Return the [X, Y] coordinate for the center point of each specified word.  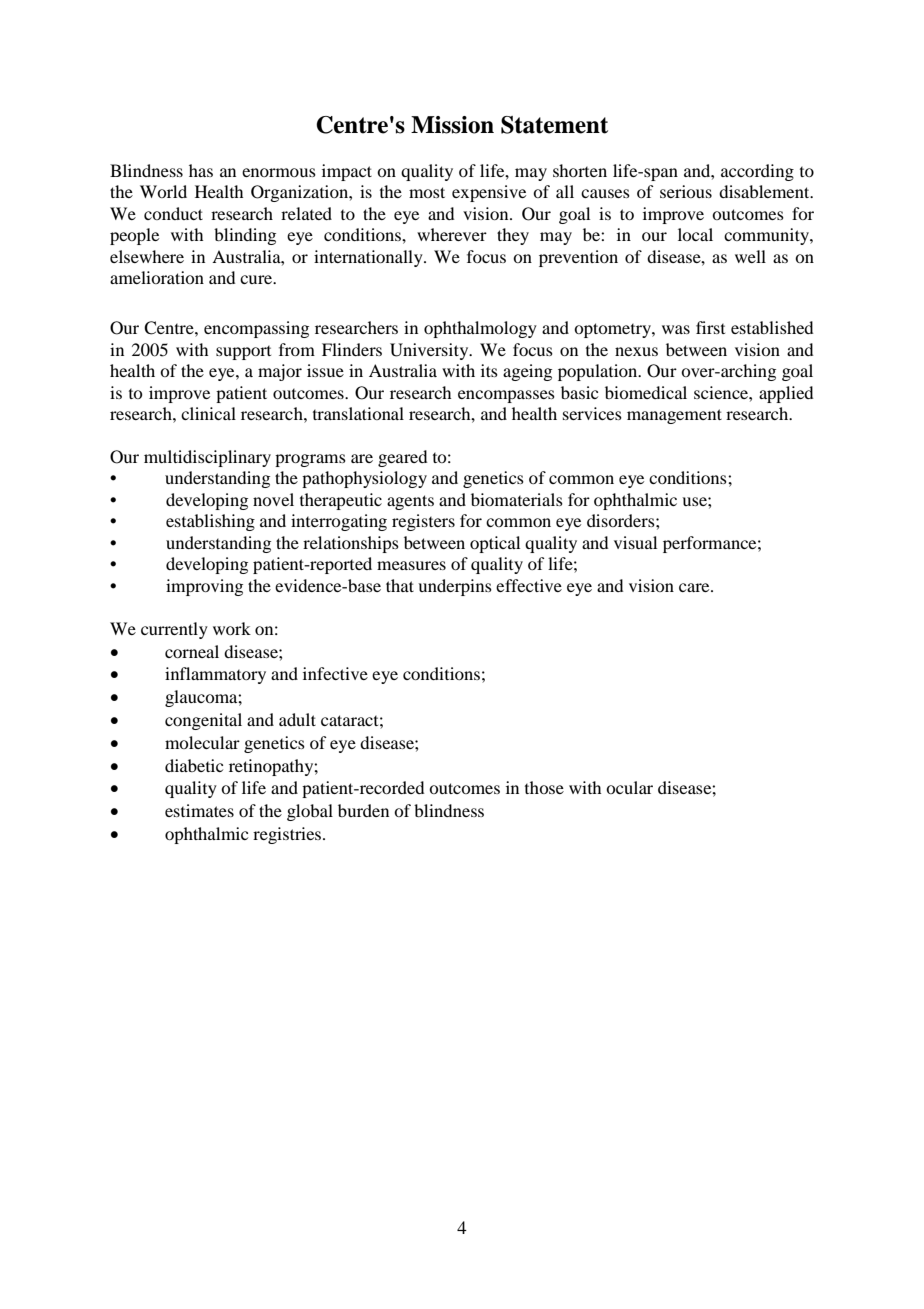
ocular [629, 787]
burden [363, 810]
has [201, 170]
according [757, 172]
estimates [199, 810]
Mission [452, 125]
